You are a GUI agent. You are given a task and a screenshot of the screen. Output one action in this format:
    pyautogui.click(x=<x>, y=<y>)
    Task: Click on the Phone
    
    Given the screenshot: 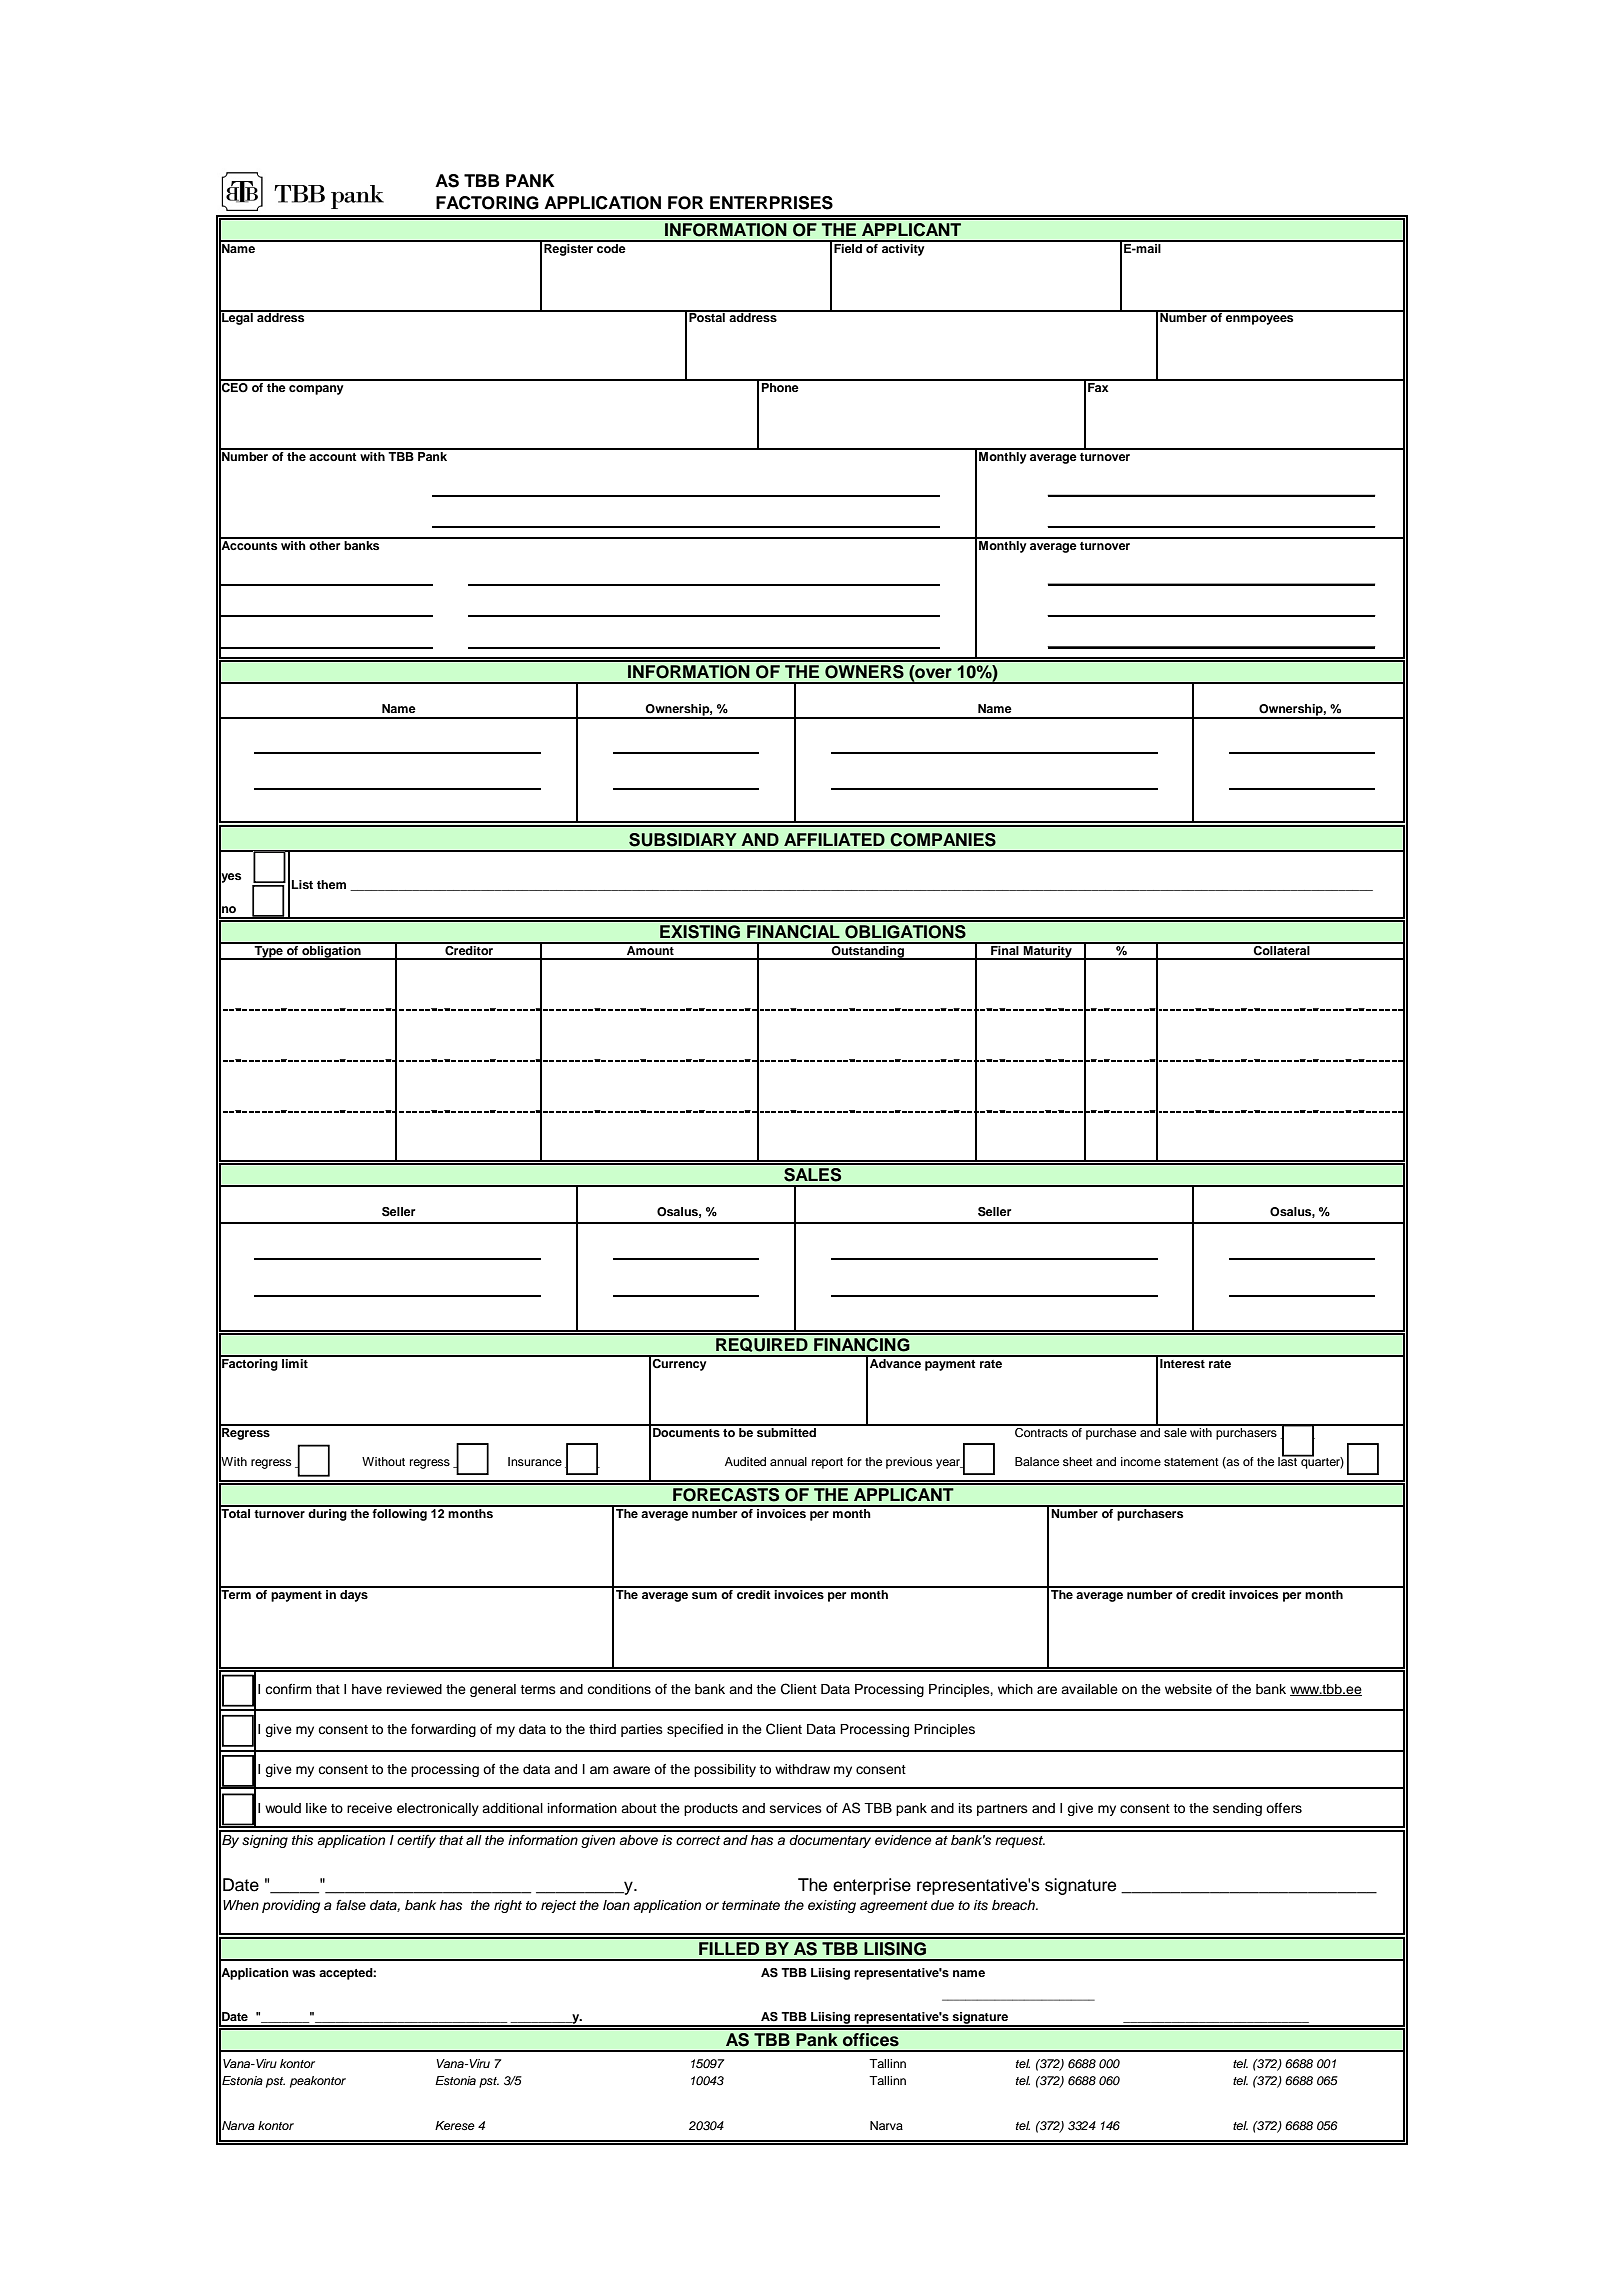 What is the action you would take?
    pyautogui.click(x=780, y=386)
